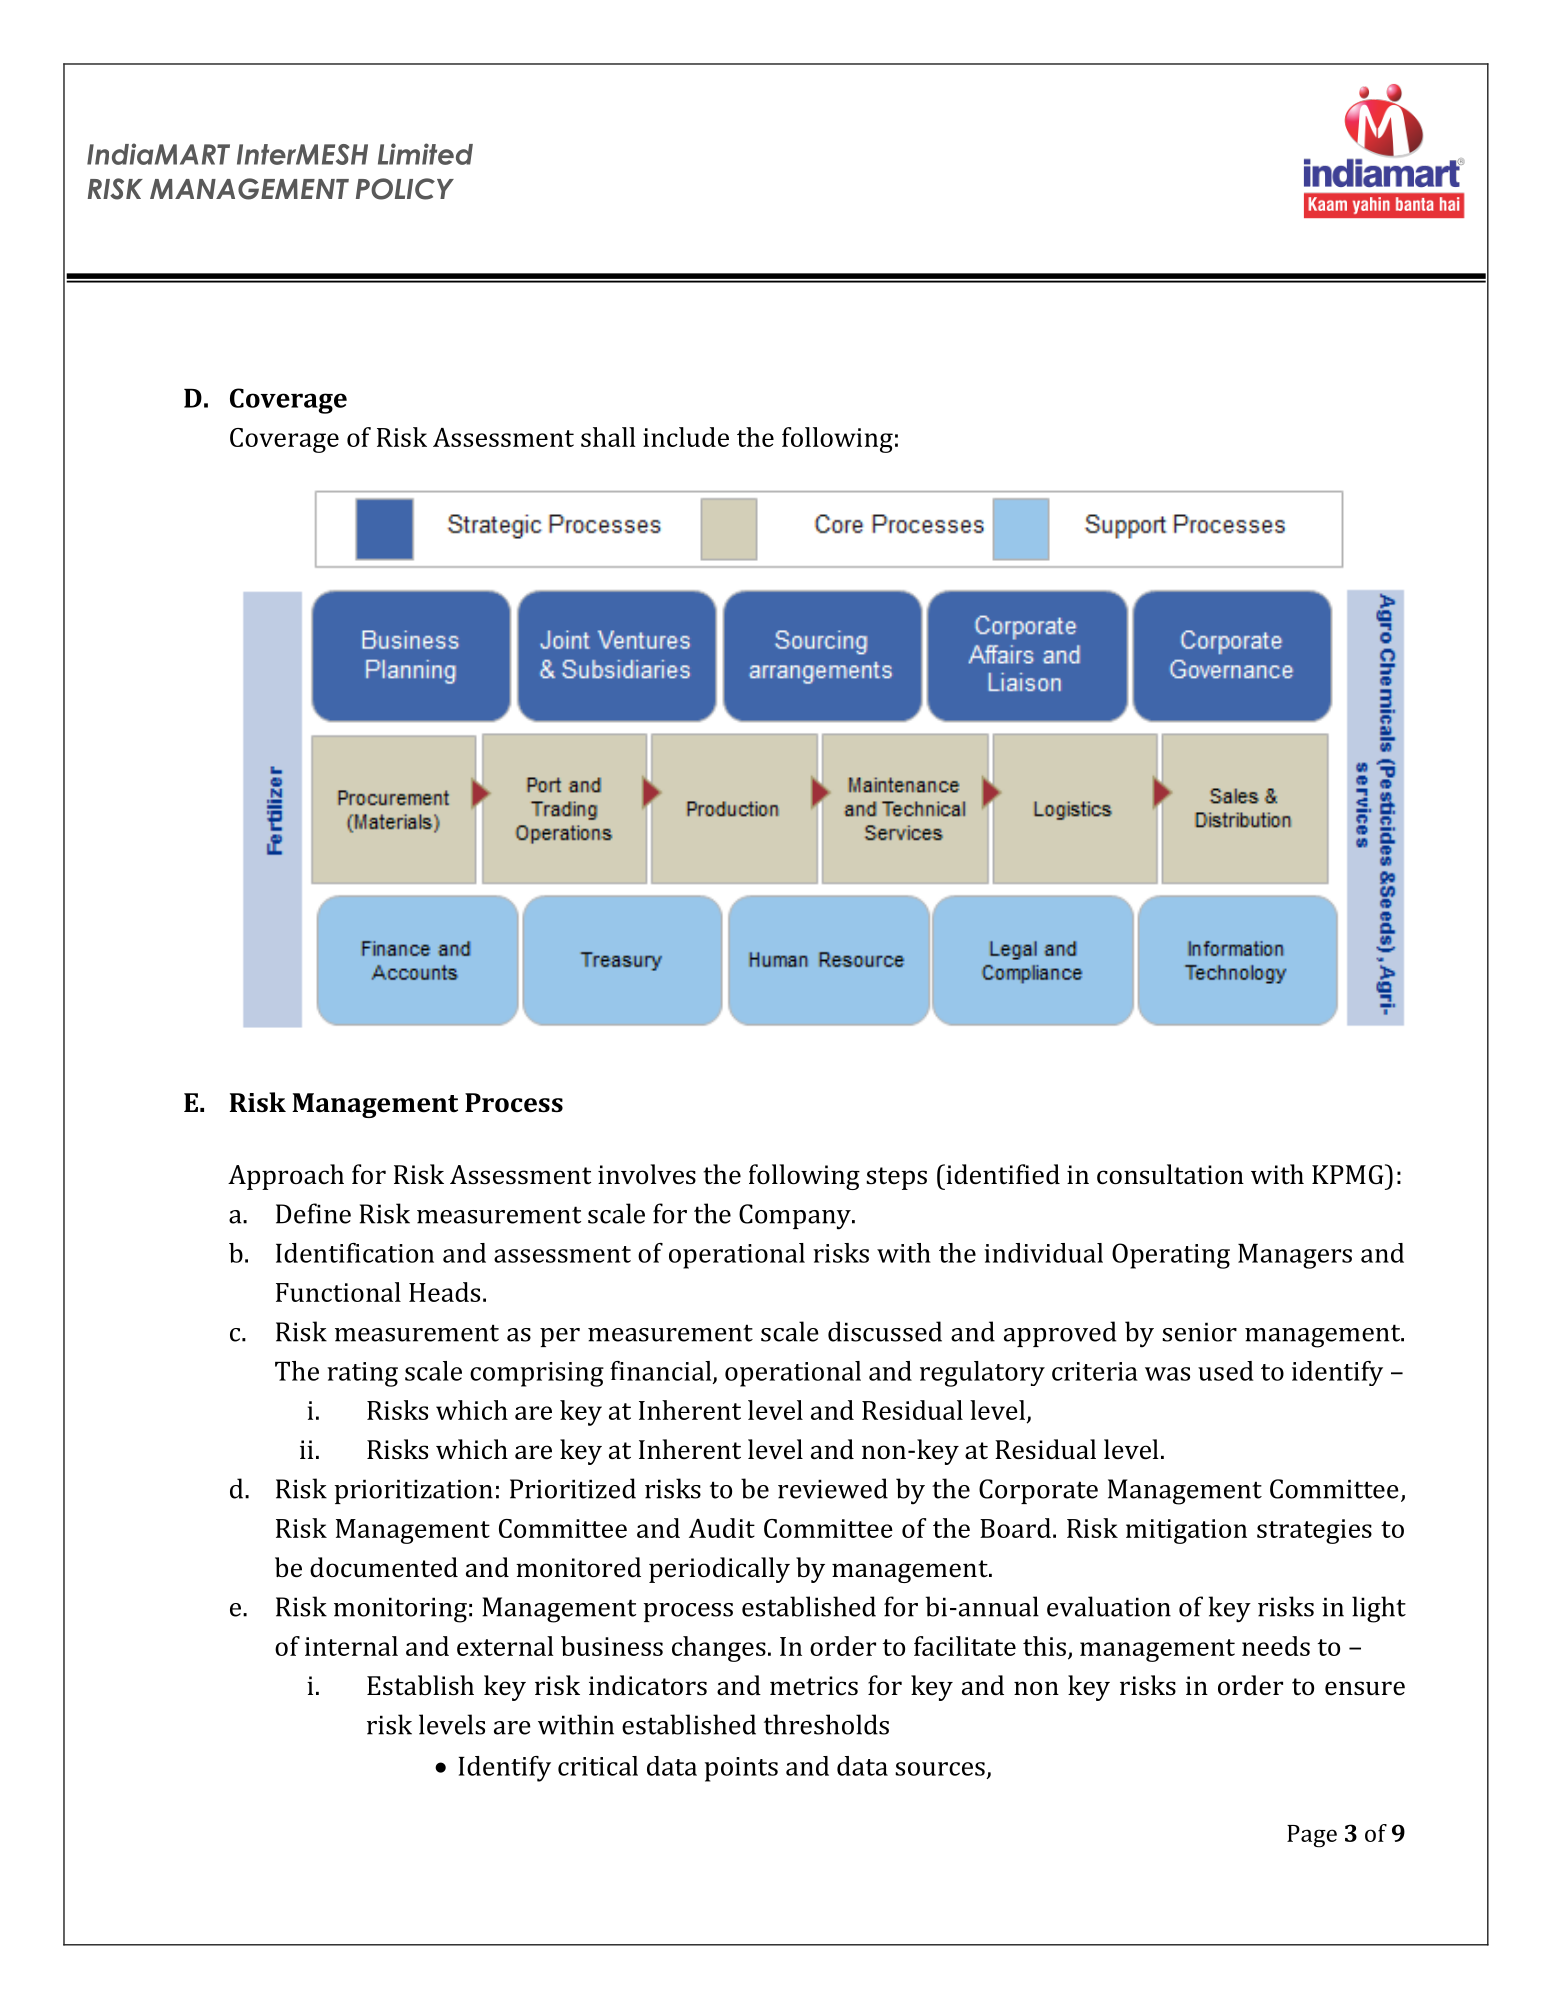 The image size is (1554, 2011). I want to click on consultation, so click(1170, 1174).
